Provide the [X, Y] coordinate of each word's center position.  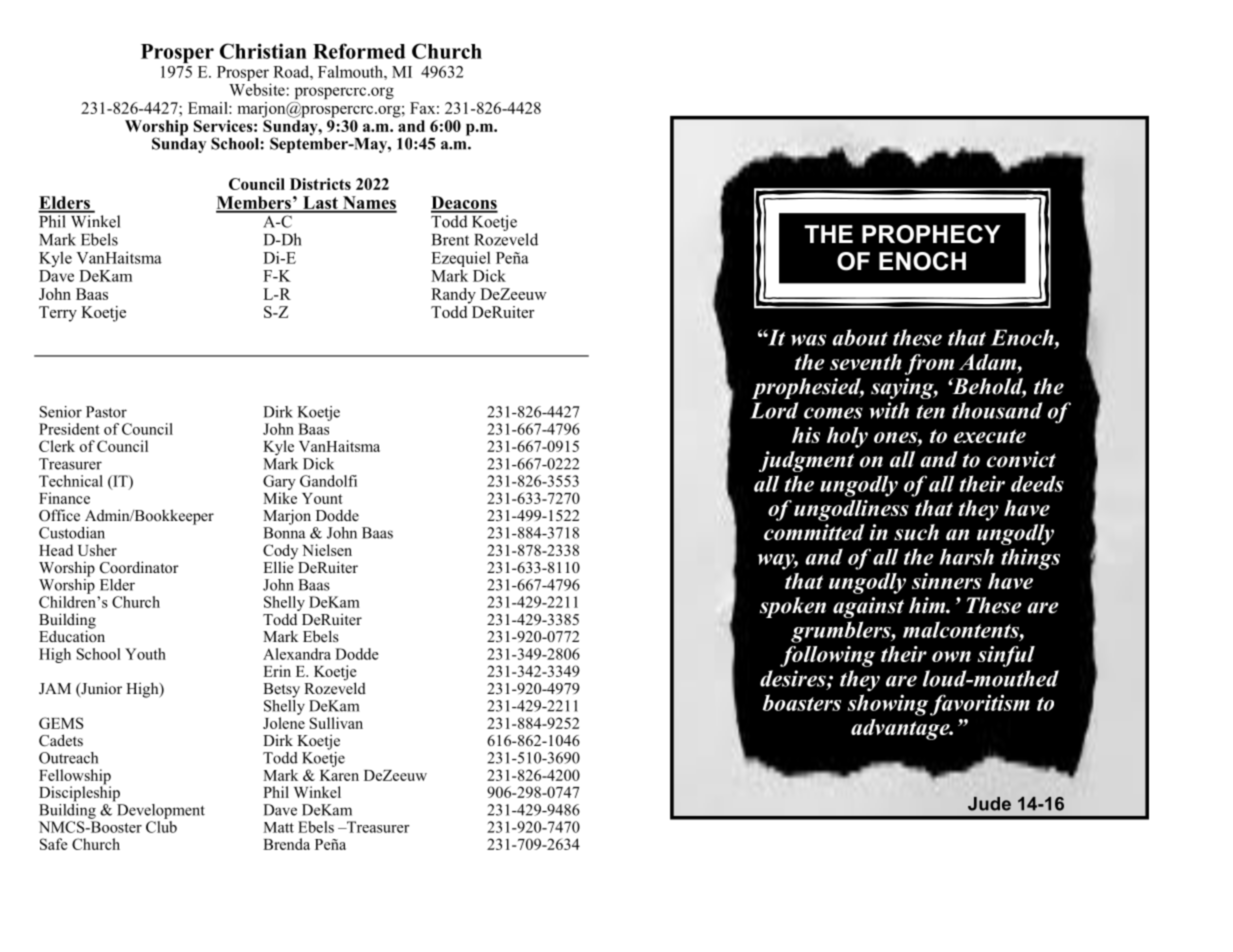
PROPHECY [931, 234]
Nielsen [327, 550]
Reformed [359, 51]
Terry [58, 314]
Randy [453, 296]
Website [258, 89]
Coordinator [139, 567]
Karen [339, 775]
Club [161, 827]
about [860, 337]
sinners [947, 581]
